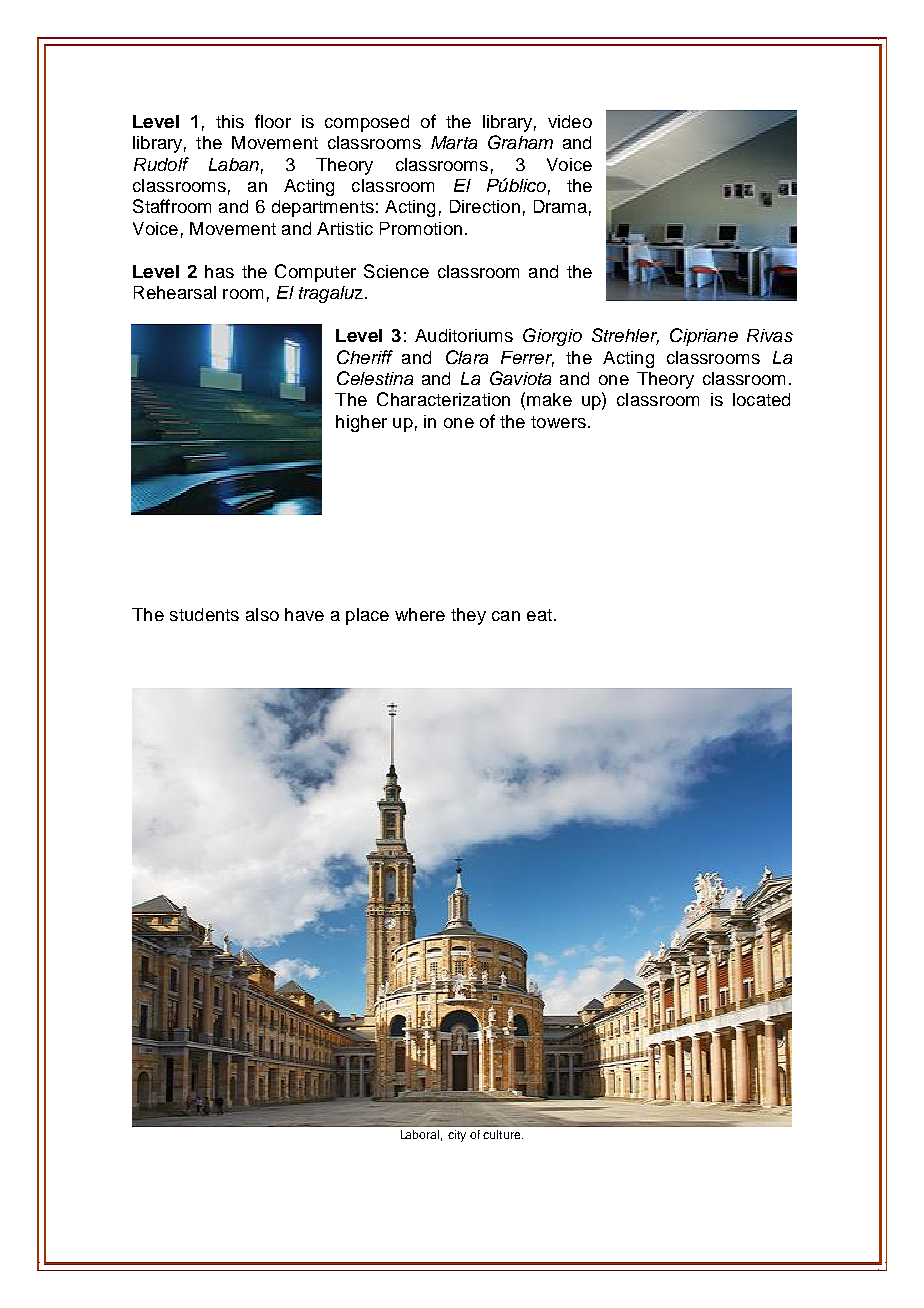 The image size is (924, 1308). I want to click on this, so click(230, 121).
